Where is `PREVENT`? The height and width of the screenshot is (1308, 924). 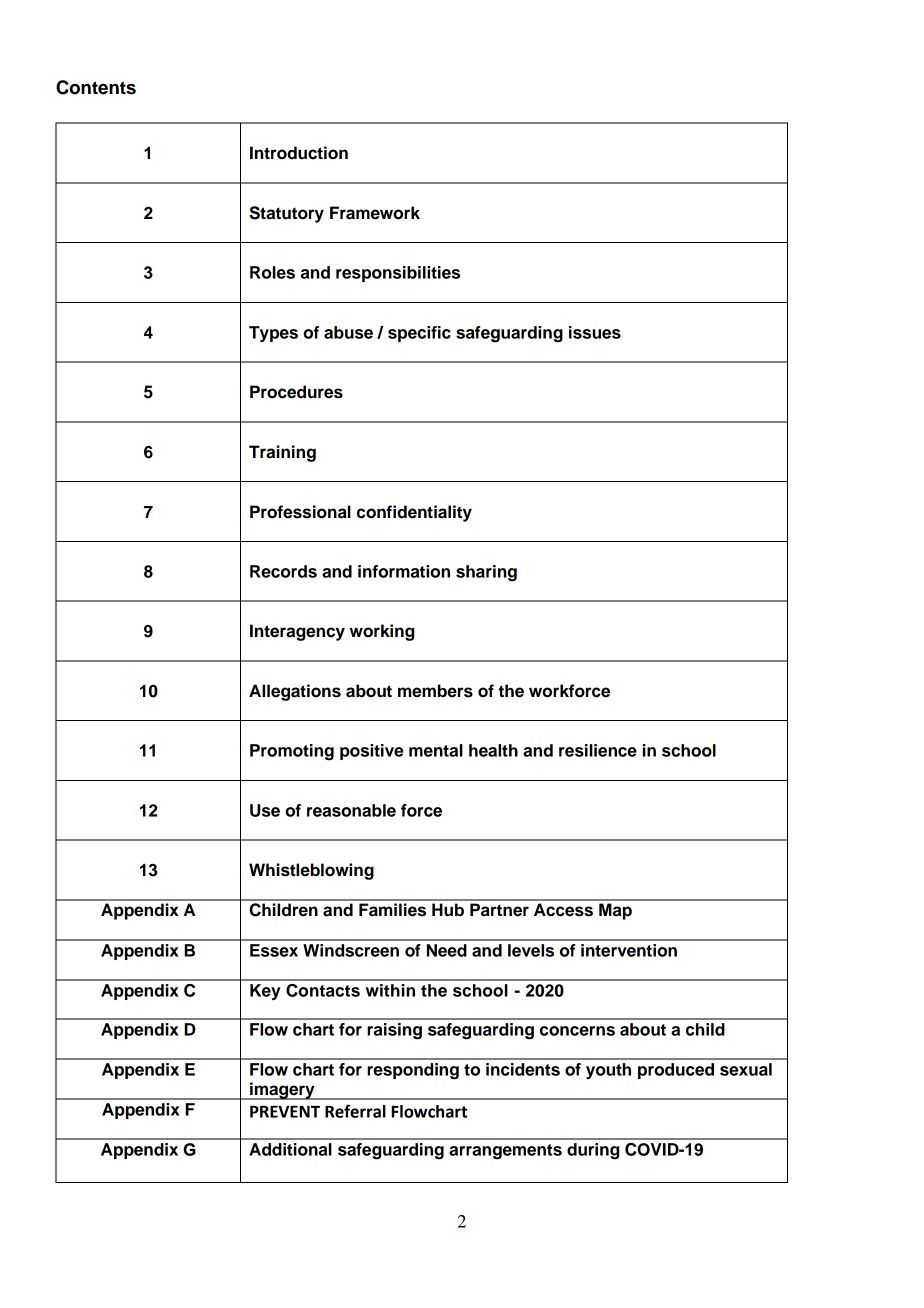 PREVENT is located at coordinates (285, 1112).
